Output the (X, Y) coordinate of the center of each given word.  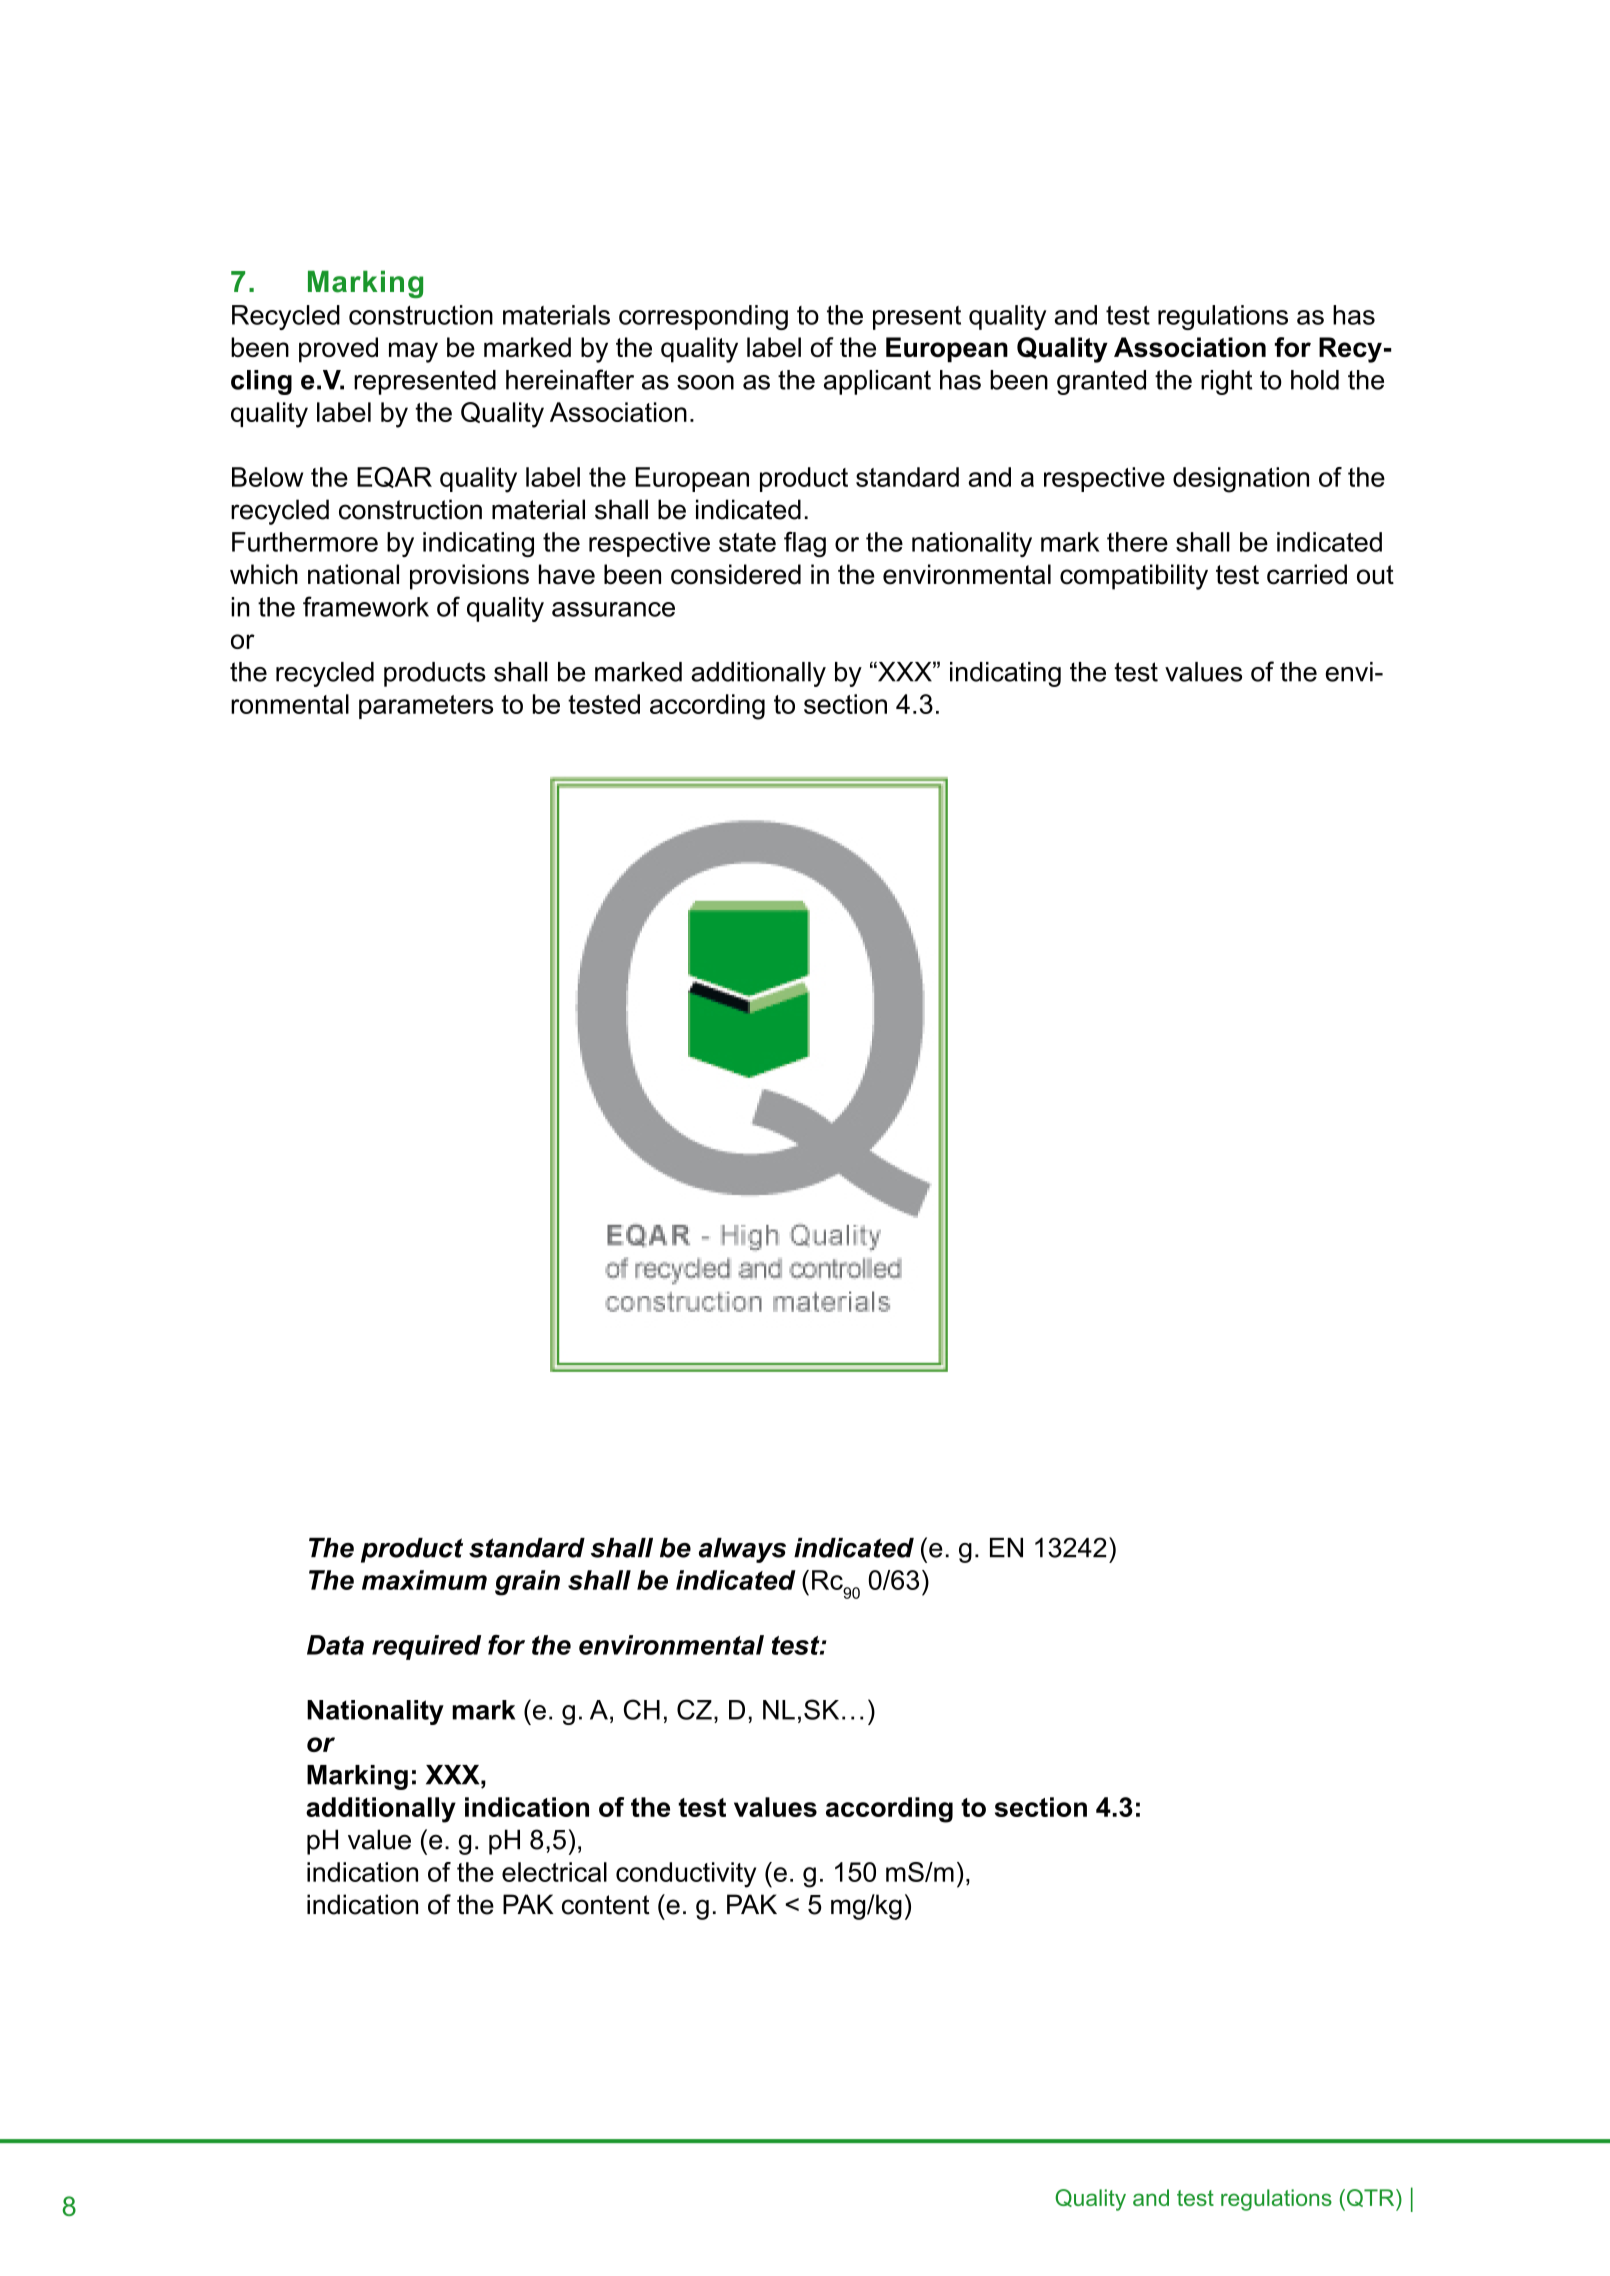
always (742, 1550)
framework (366, 606)
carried (1307, 574)
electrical (554, 1872)
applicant (877, 382)
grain (527, 1583)
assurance (613, 609)
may (413, 352)
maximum (424, 1580)
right (1226, 382)
